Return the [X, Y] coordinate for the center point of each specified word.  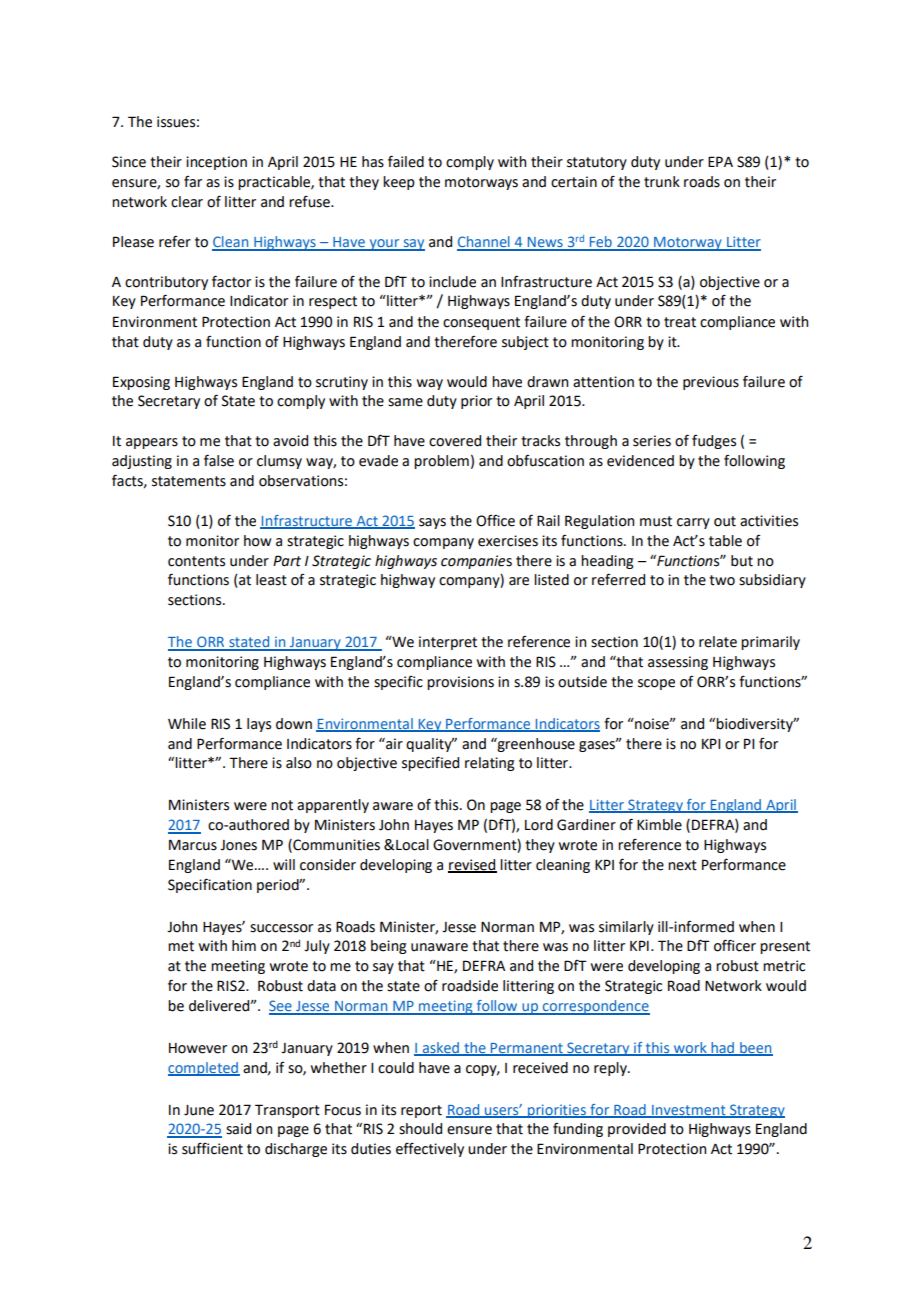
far [193, 182]
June [199, 1110]
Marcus [193, 845]
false [219, 460]
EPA [720, 161]
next [682, 865]
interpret [448, 643]
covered [455, 441]
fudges [714, 442]
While [187, 724]
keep [399, 183]
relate [718, 642]
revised [472, 865]
